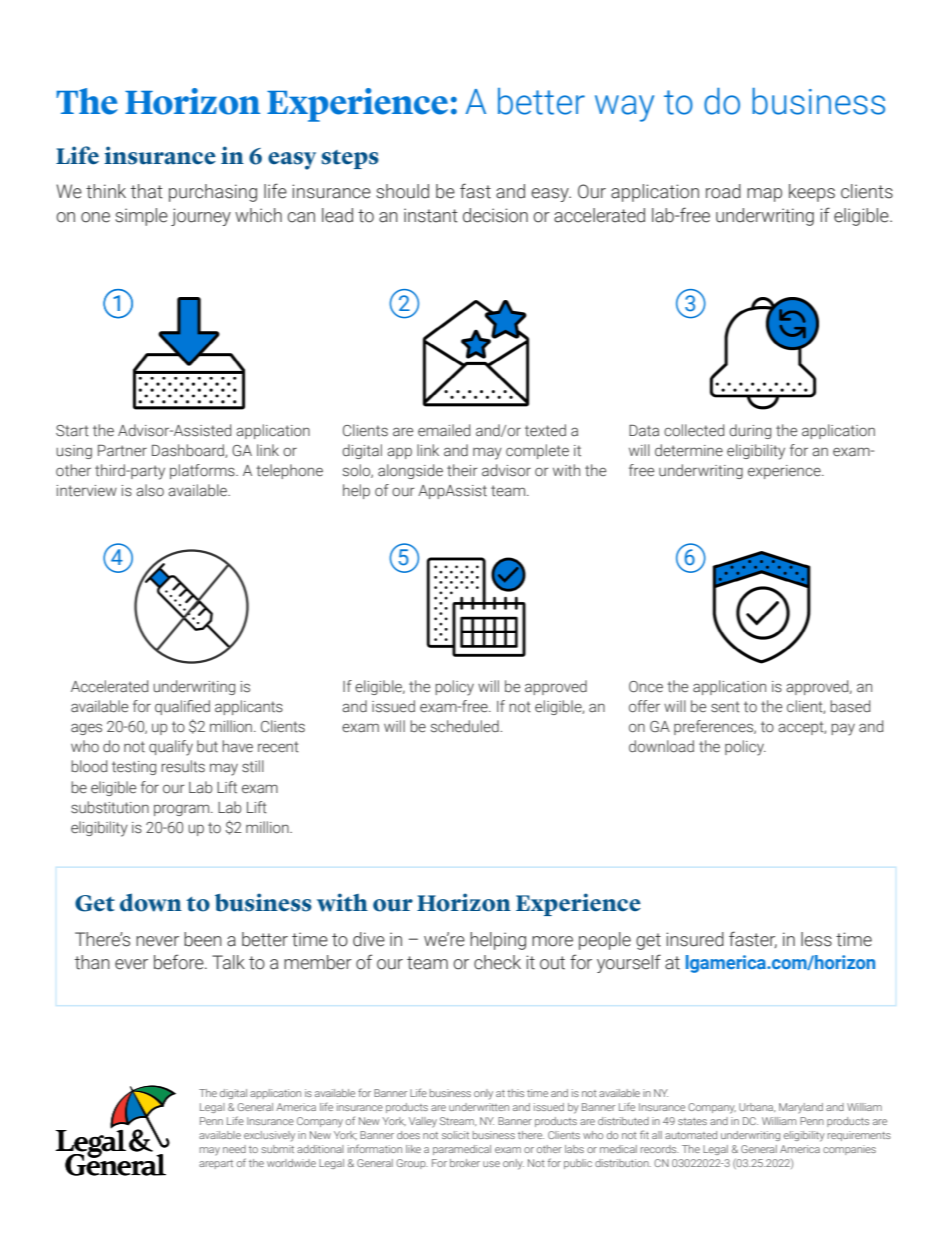 The width and height of the page is (952, 1233). What do you see at coordinates (234, 1149) in the page?
I see `need` at bounding box center [234, 1149].
